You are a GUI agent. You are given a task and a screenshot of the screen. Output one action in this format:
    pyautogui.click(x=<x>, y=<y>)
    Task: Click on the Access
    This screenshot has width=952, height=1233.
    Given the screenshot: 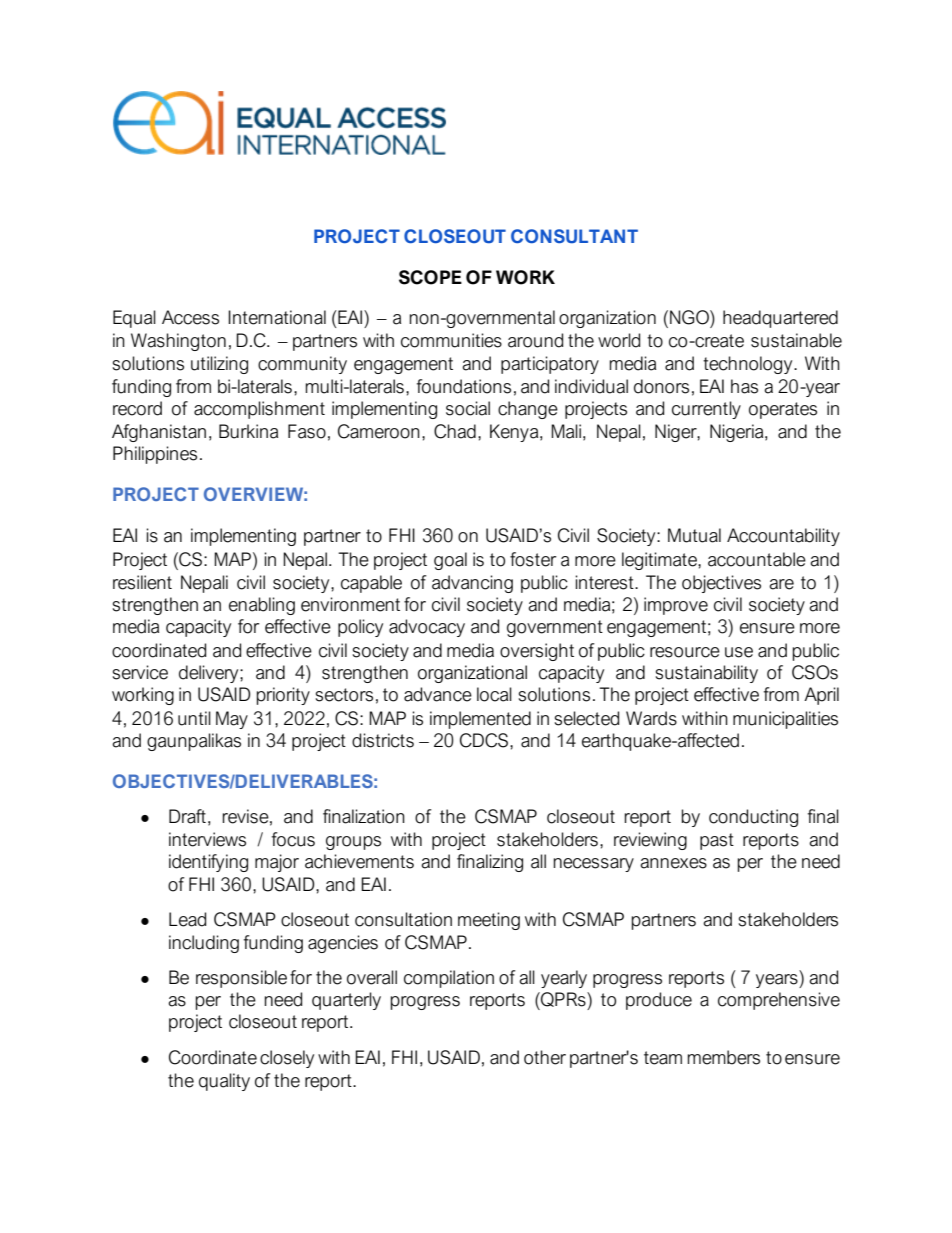 What is the action you would take?
    pyautogui.click(x=190, y=317)
